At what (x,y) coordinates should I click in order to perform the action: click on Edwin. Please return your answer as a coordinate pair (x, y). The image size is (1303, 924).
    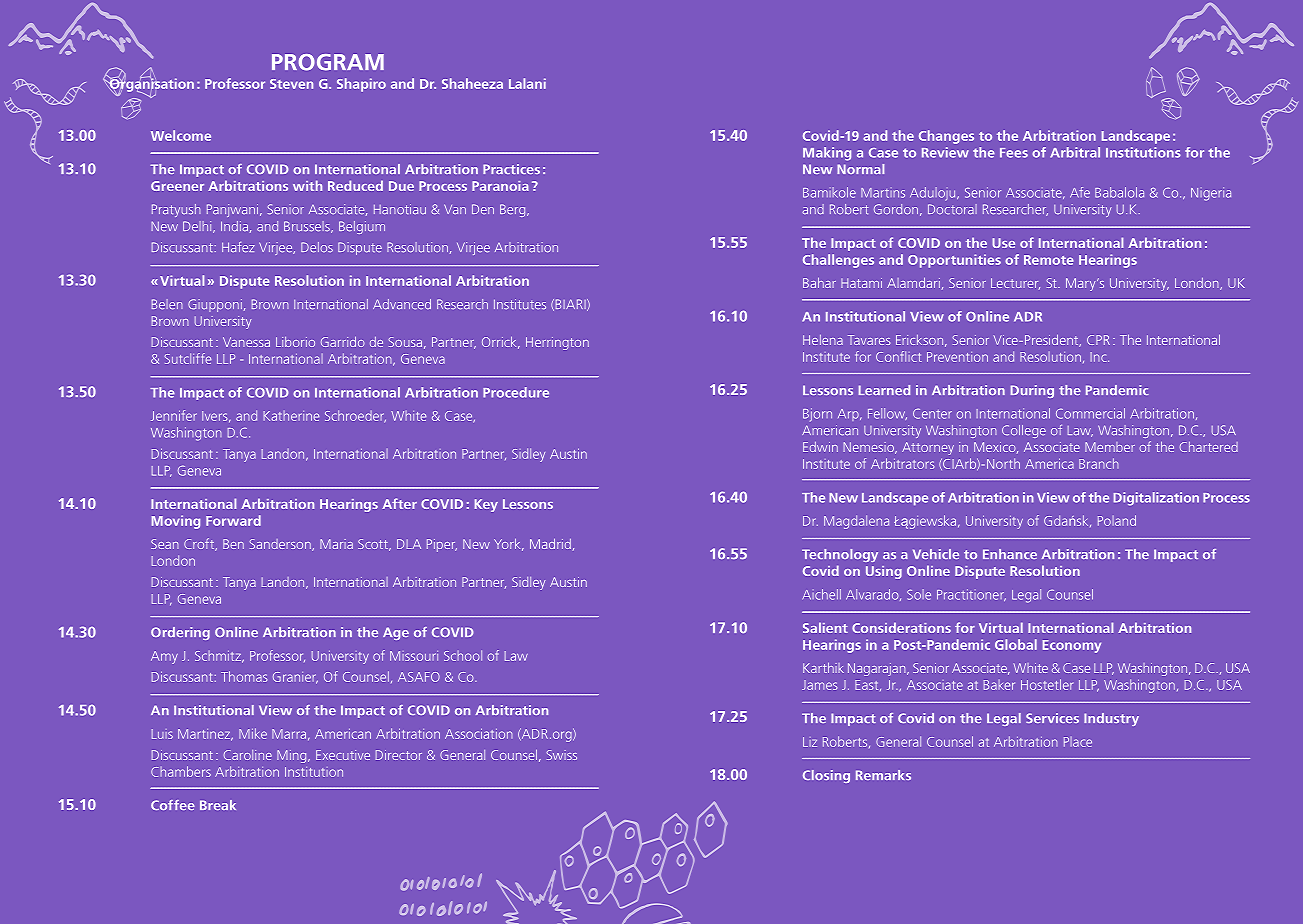
    Looking at the image, I should click on (820, 447).
